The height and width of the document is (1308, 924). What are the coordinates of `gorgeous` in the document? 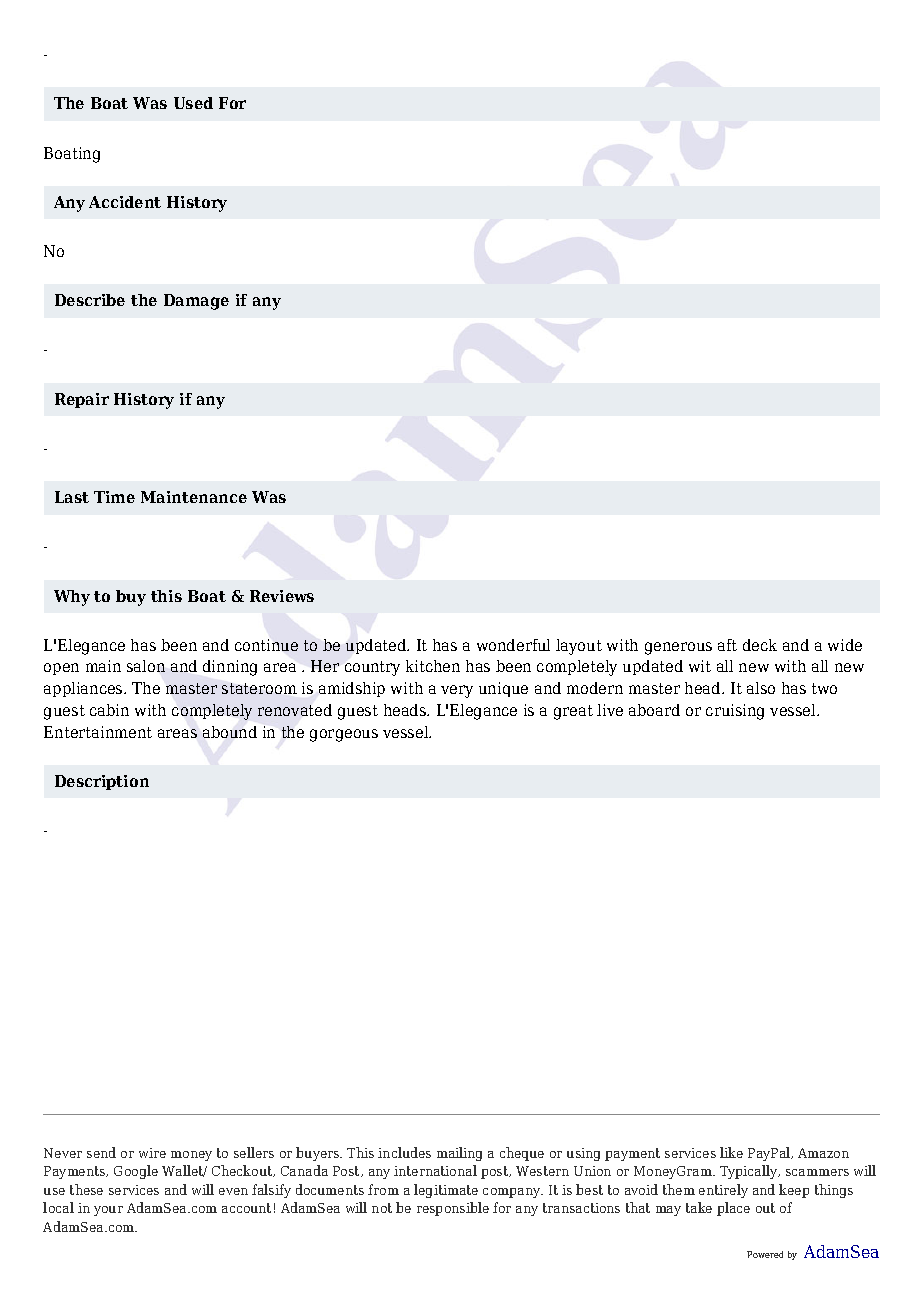 It's located at (344, 735).
